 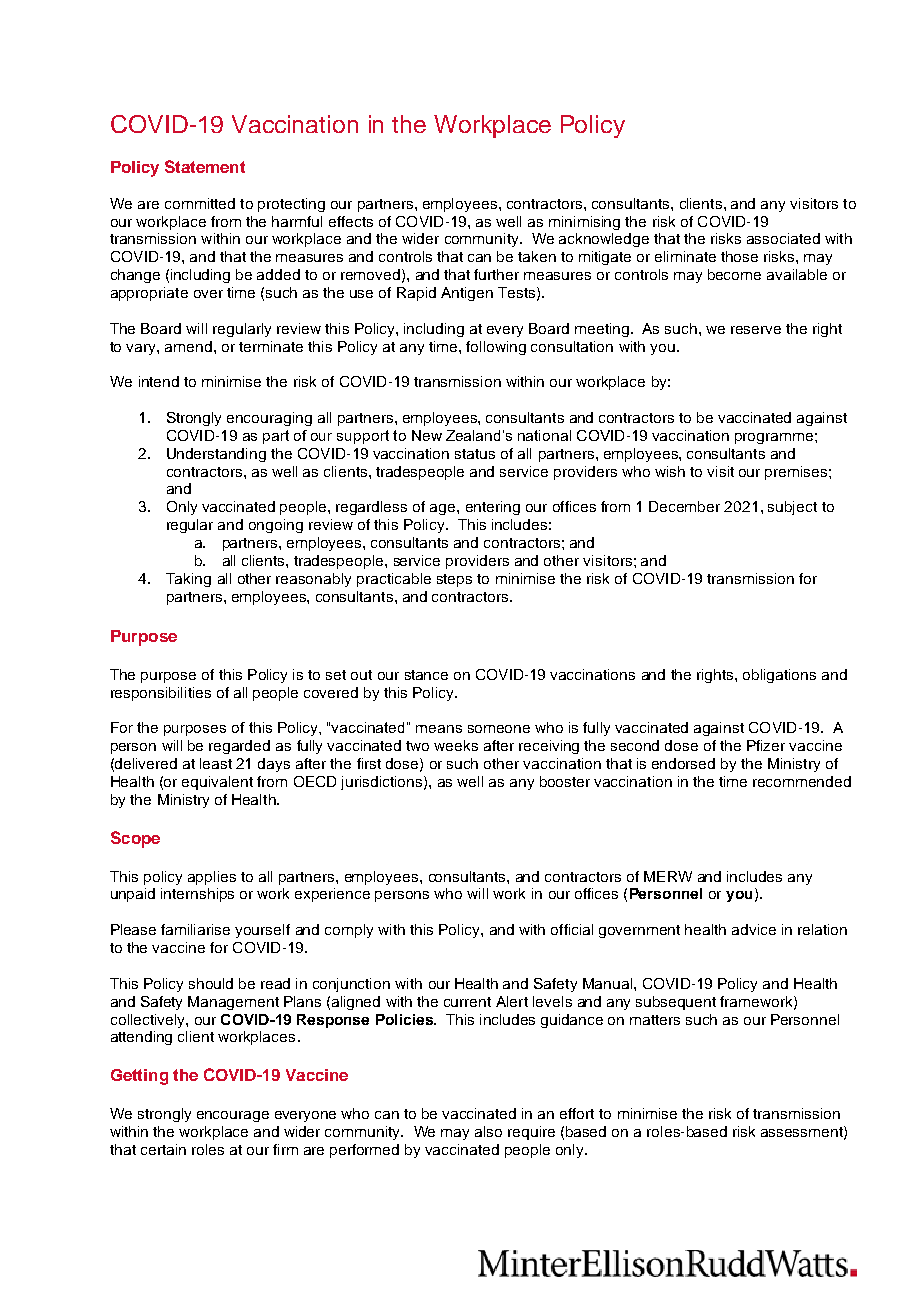 What do you see at coordinates (188, 346) in the document?
I see `amend` at bounding box center [188, 346].
